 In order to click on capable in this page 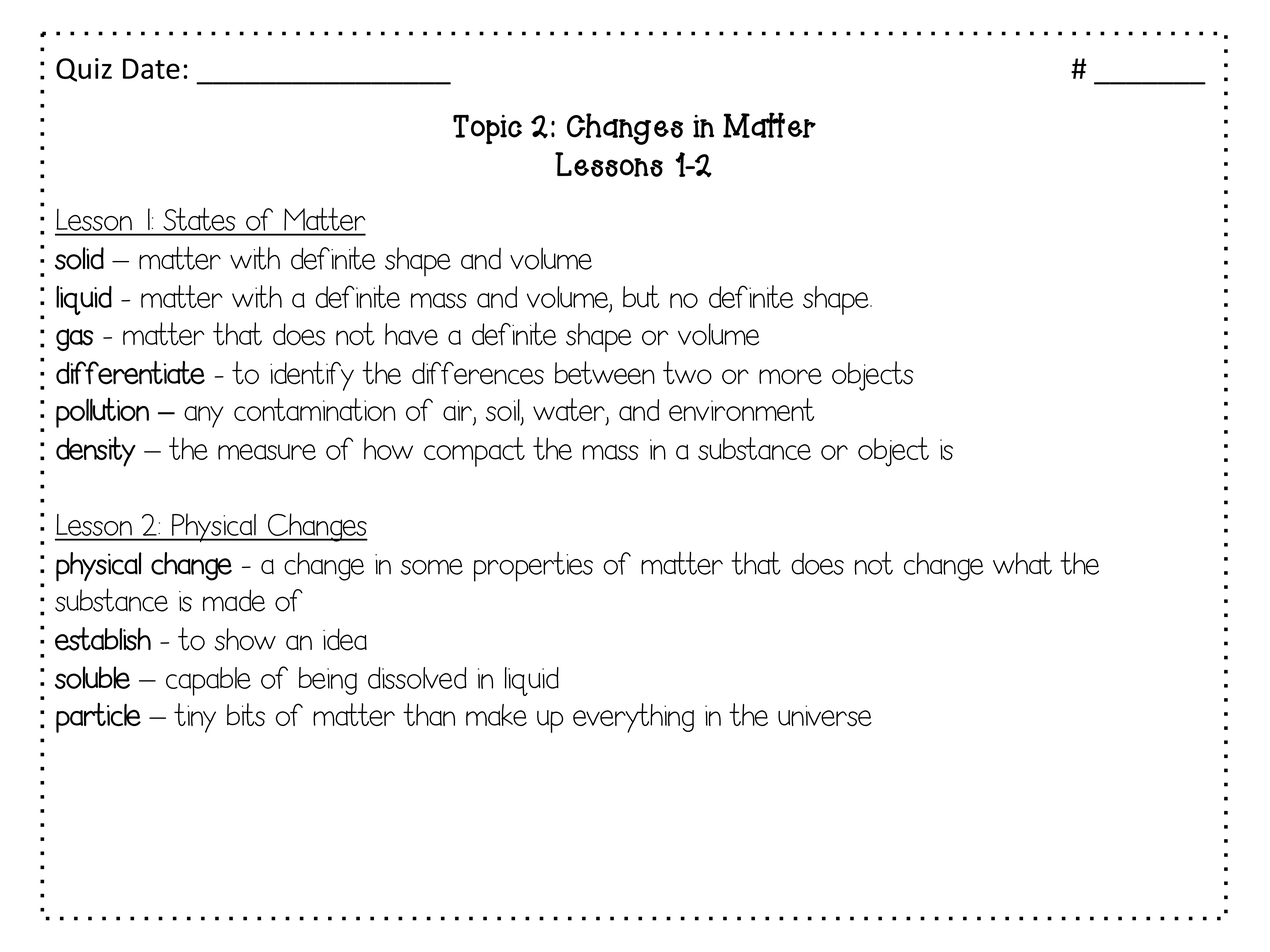, I will do `click(208, 681)`.
